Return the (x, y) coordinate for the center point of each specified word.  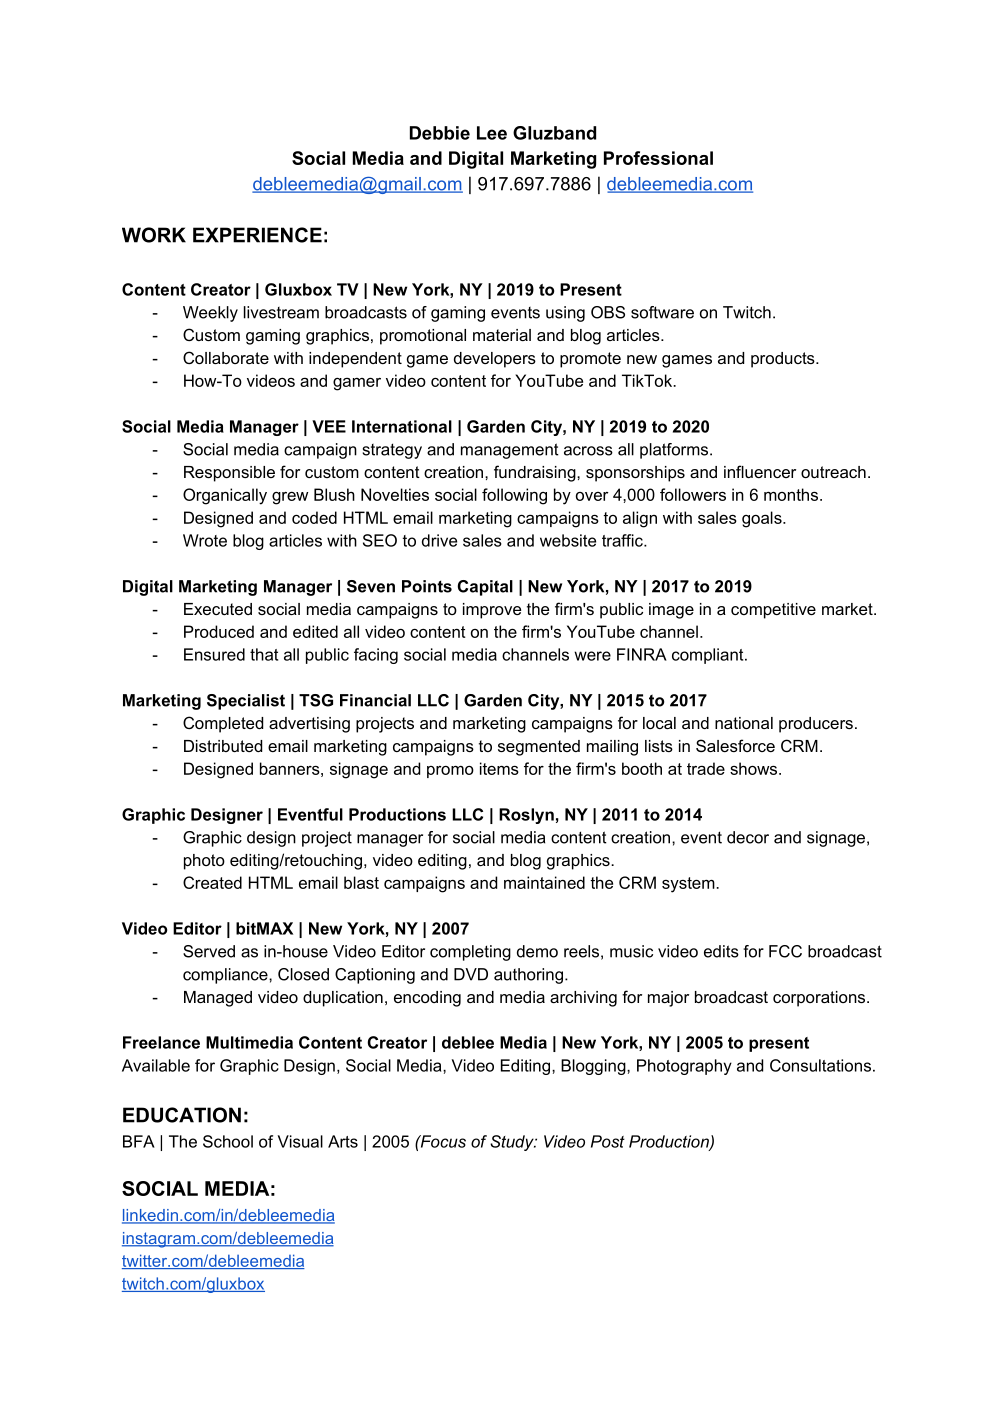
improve (492, 611)
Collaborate (226, 357)
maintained (544, 882)
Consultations (820, 1065)
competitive (773, 611)
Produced (219, 631)
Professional (658, 158)
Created (212, 882)
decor (748, 837)
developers (495, 360)
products (784, 360)
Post (608, 1141)
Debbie (440, 133)
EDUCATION (182, 1115)
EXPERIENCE (257, 235)
